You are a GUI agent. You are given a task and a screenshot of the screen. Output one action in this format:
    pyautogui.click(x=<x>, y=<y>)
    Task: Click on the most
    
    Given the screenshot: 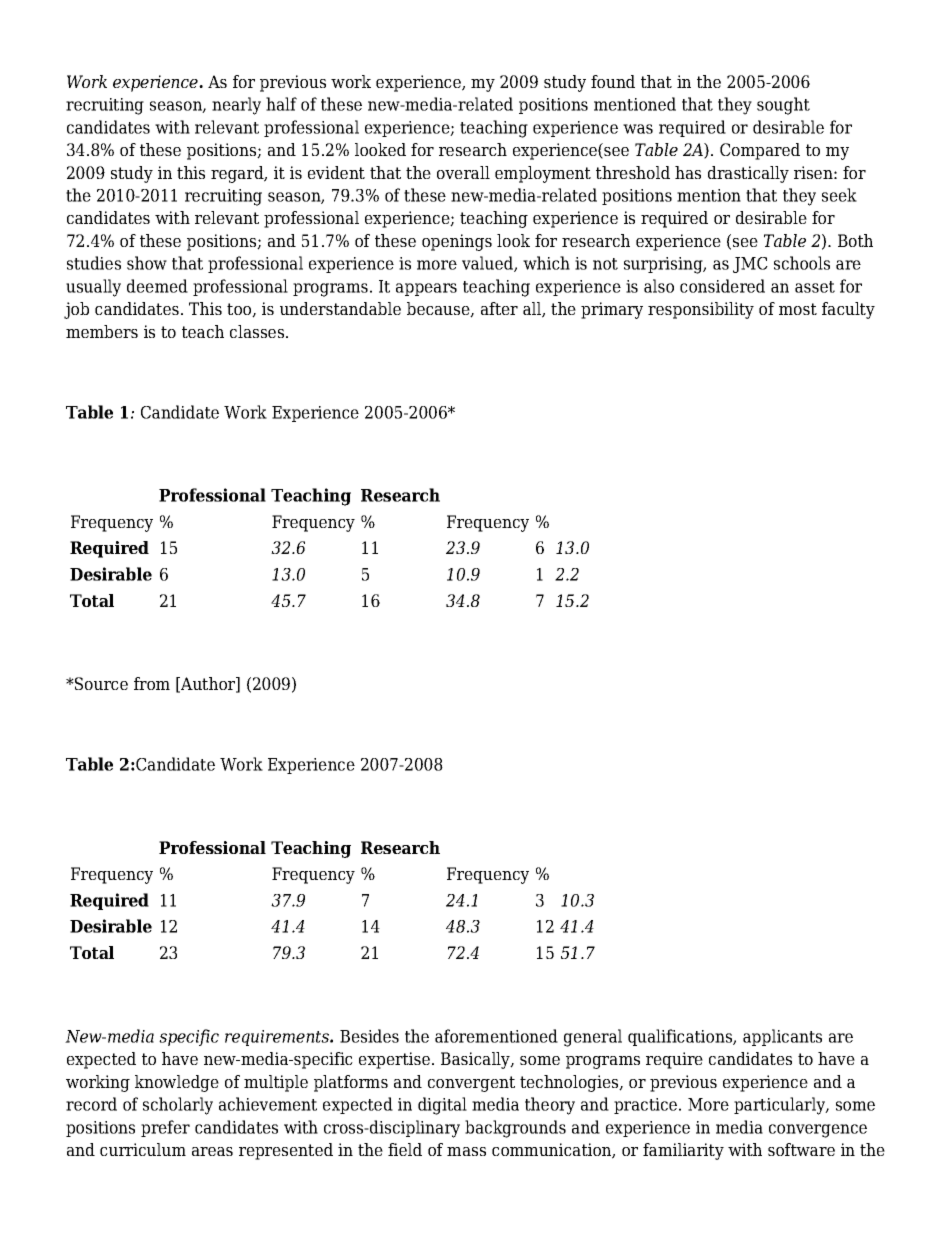 What is the action you would take?
    pyautogui.click(x=798, y=309)
